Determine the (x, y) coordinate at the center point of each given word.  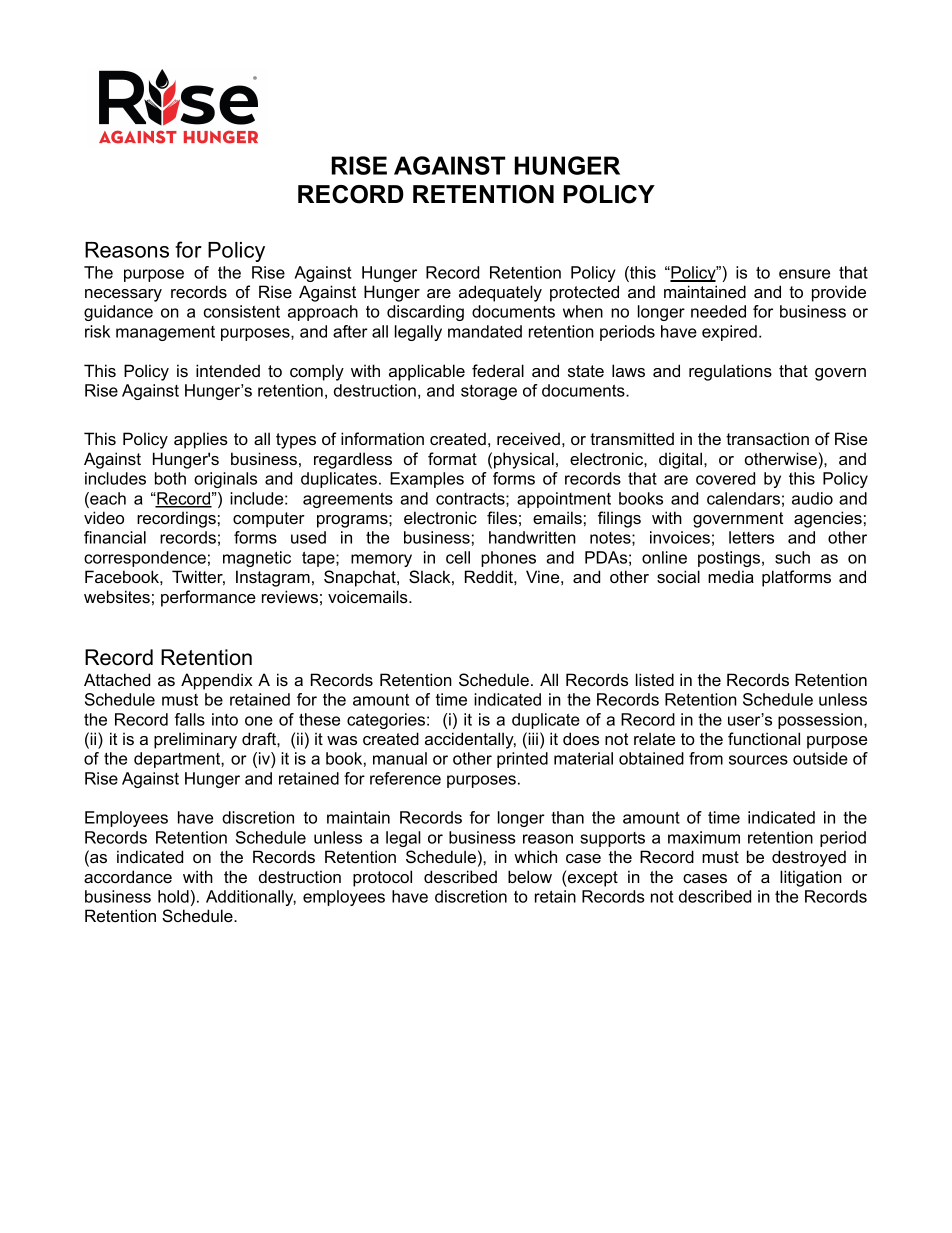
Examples (427, 480)
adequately (500, 293)
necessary (123, 295)
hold (173, 896)
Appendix (217, 681)
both (170, 478)
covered (725, 478)
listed (655, 679)
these (319, 719)
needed (718, 311)
